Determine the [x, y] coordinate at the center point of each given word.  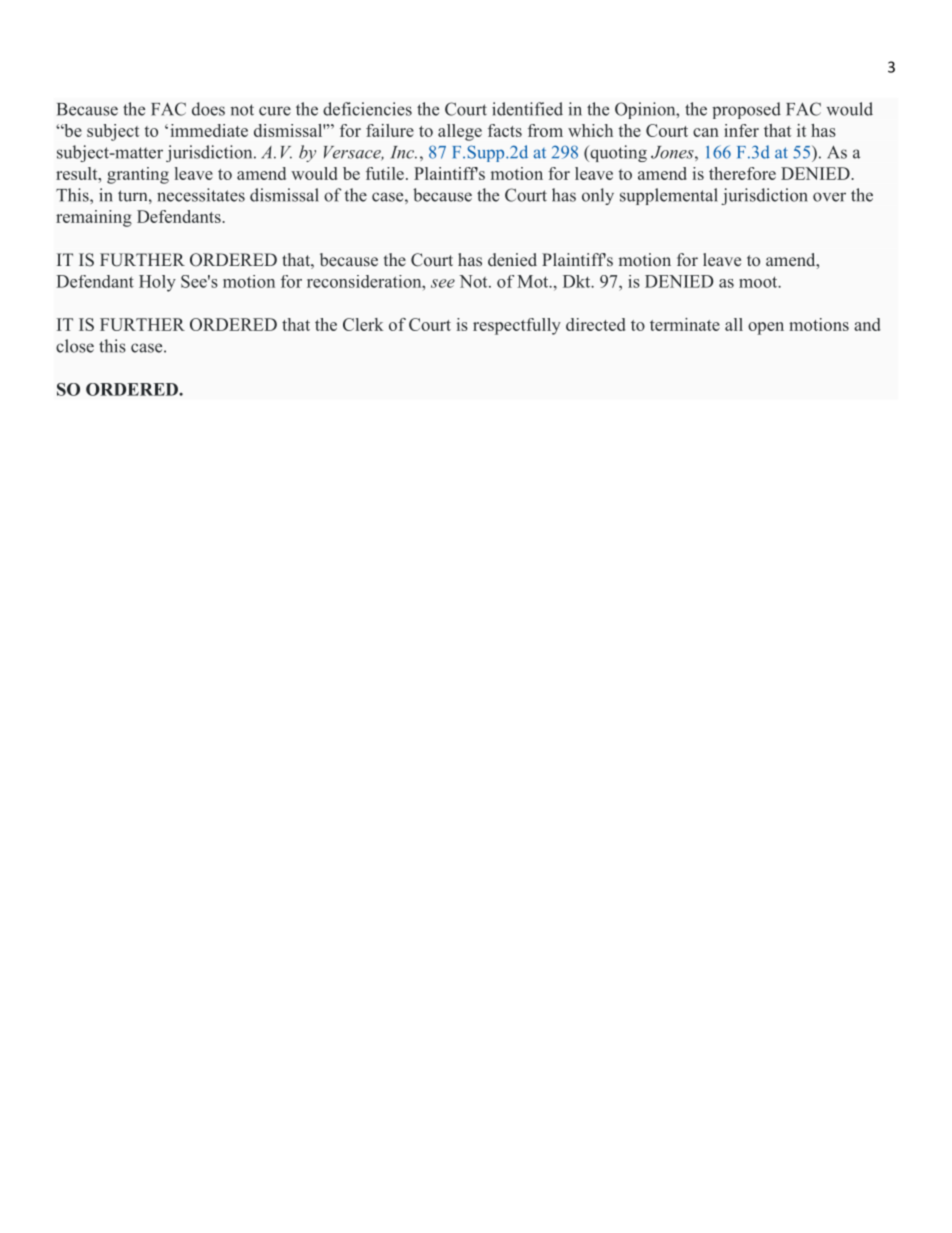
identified [527, 109]
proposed [746, 110]
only [598, 196]
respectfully [517, 326]
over [829, 197]
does [208, 109]
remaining [94, 218]
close [75, 346]
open [766, 328]
